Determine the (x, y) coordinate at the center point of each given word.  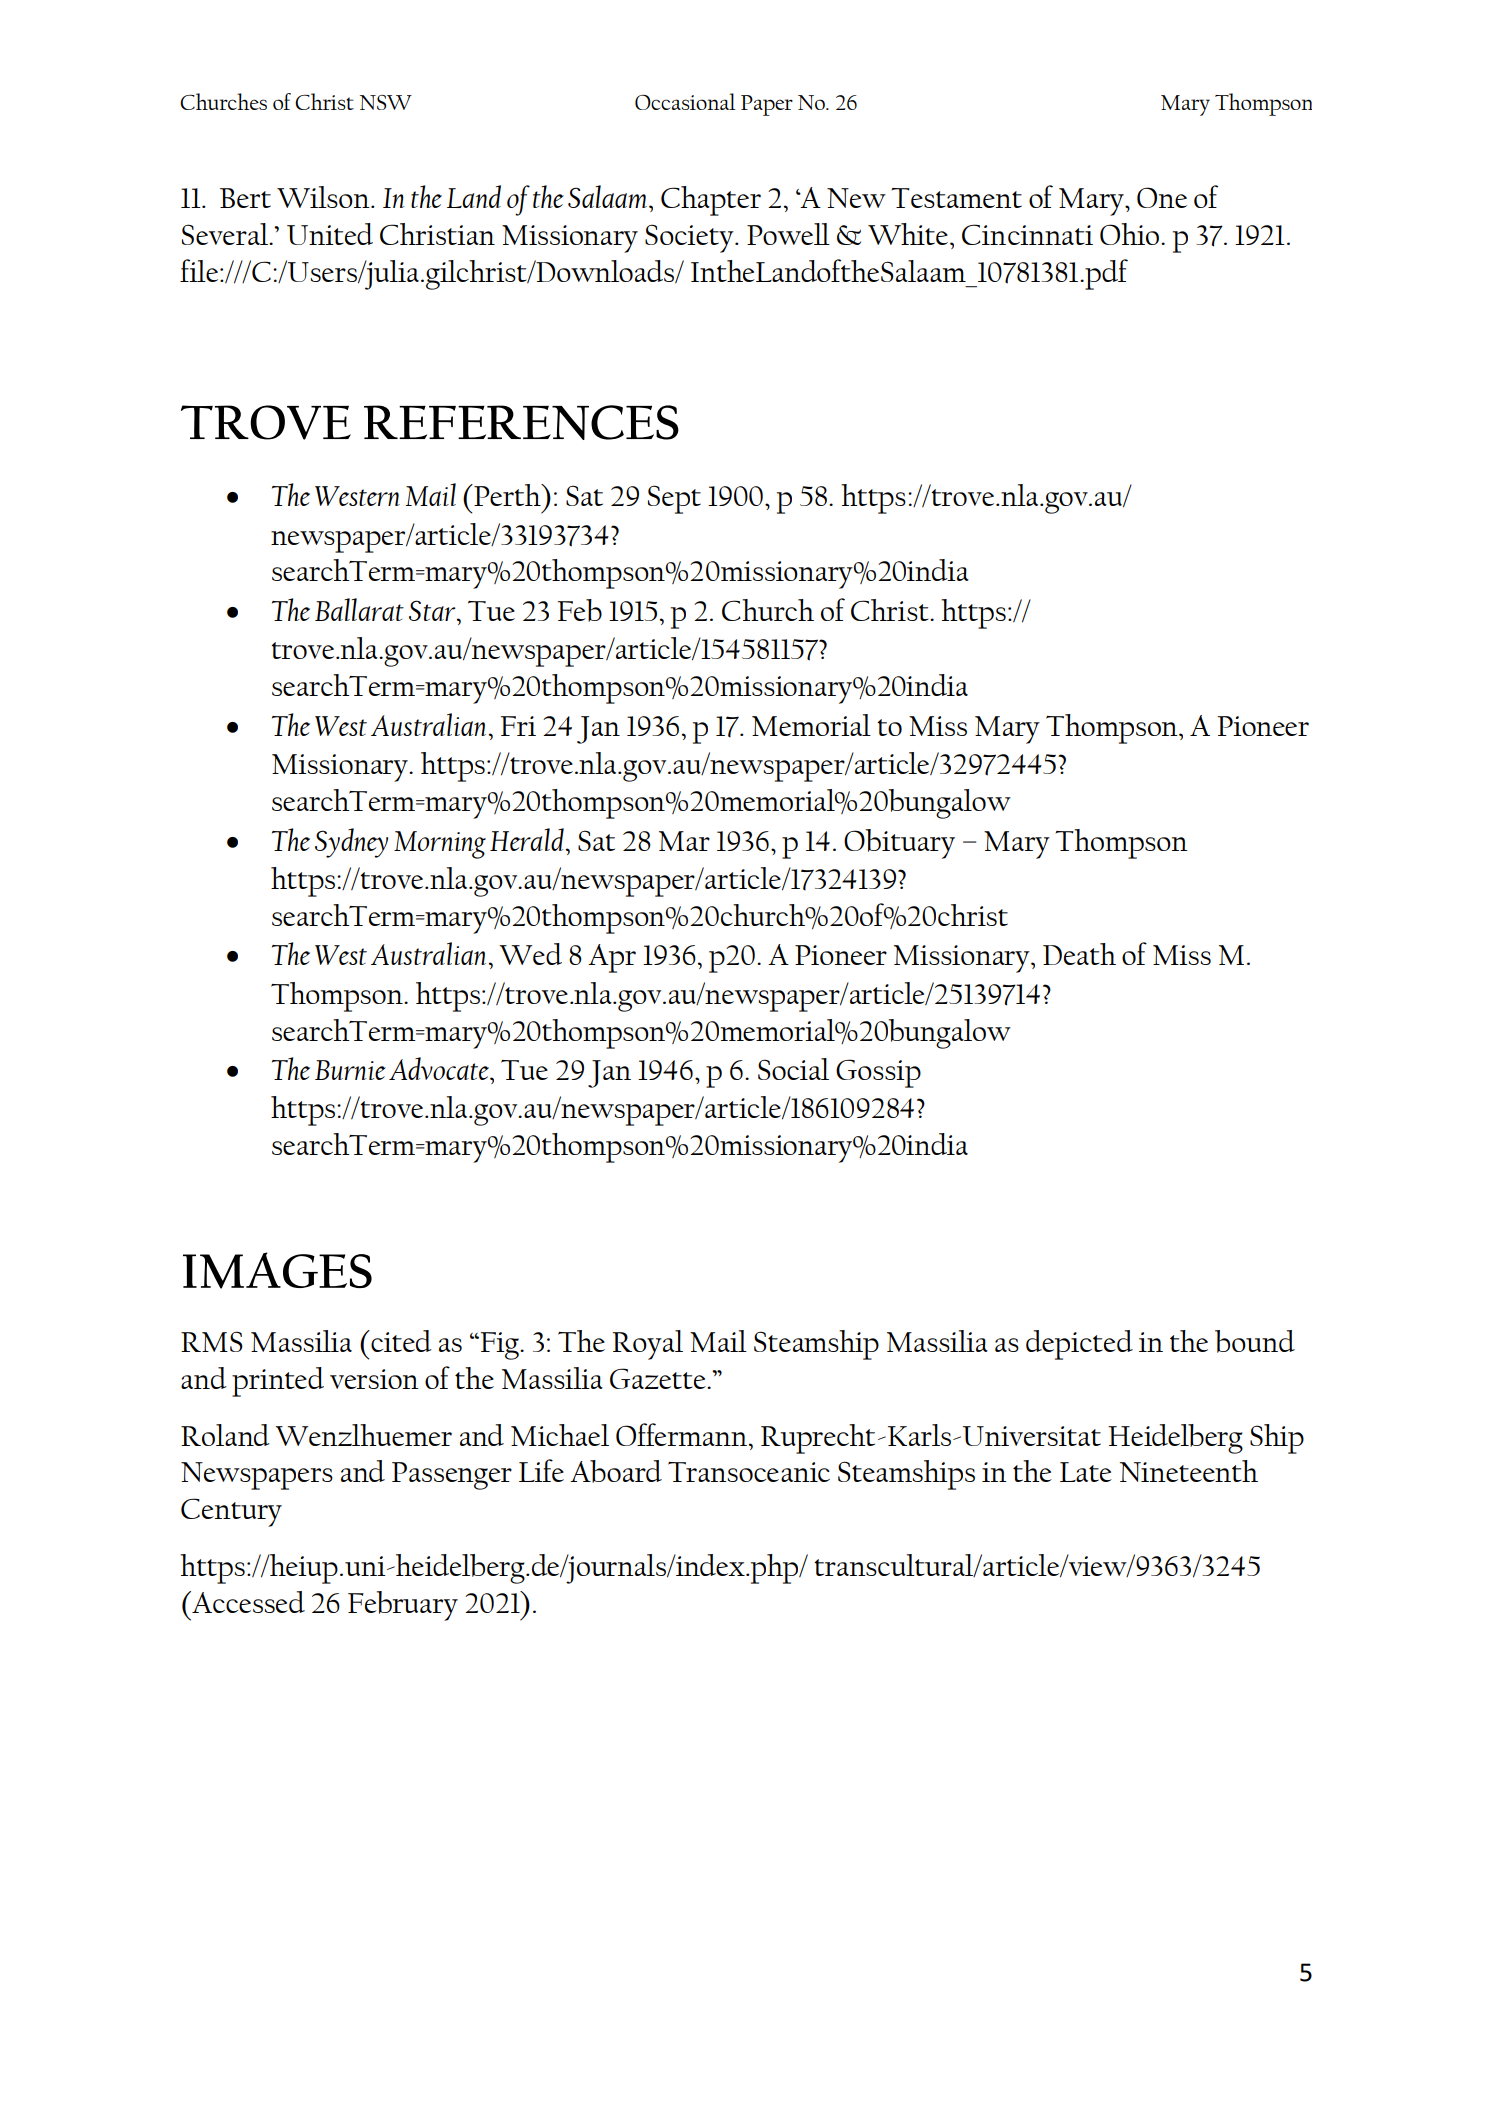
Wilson (324, 197)
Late (1086, 1472)
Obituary (899, 844)
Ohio (1131, 234)
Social (793, 1069)
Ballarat (359, 609)
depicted (1079, 1345)
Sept (674, 499)
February (403, 1606)
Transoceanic (749, 1472)
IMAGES (277, 1270)
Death (1079, 954)
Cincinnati (1027, 234)
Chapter (711, 201)
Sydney (351, 843)
